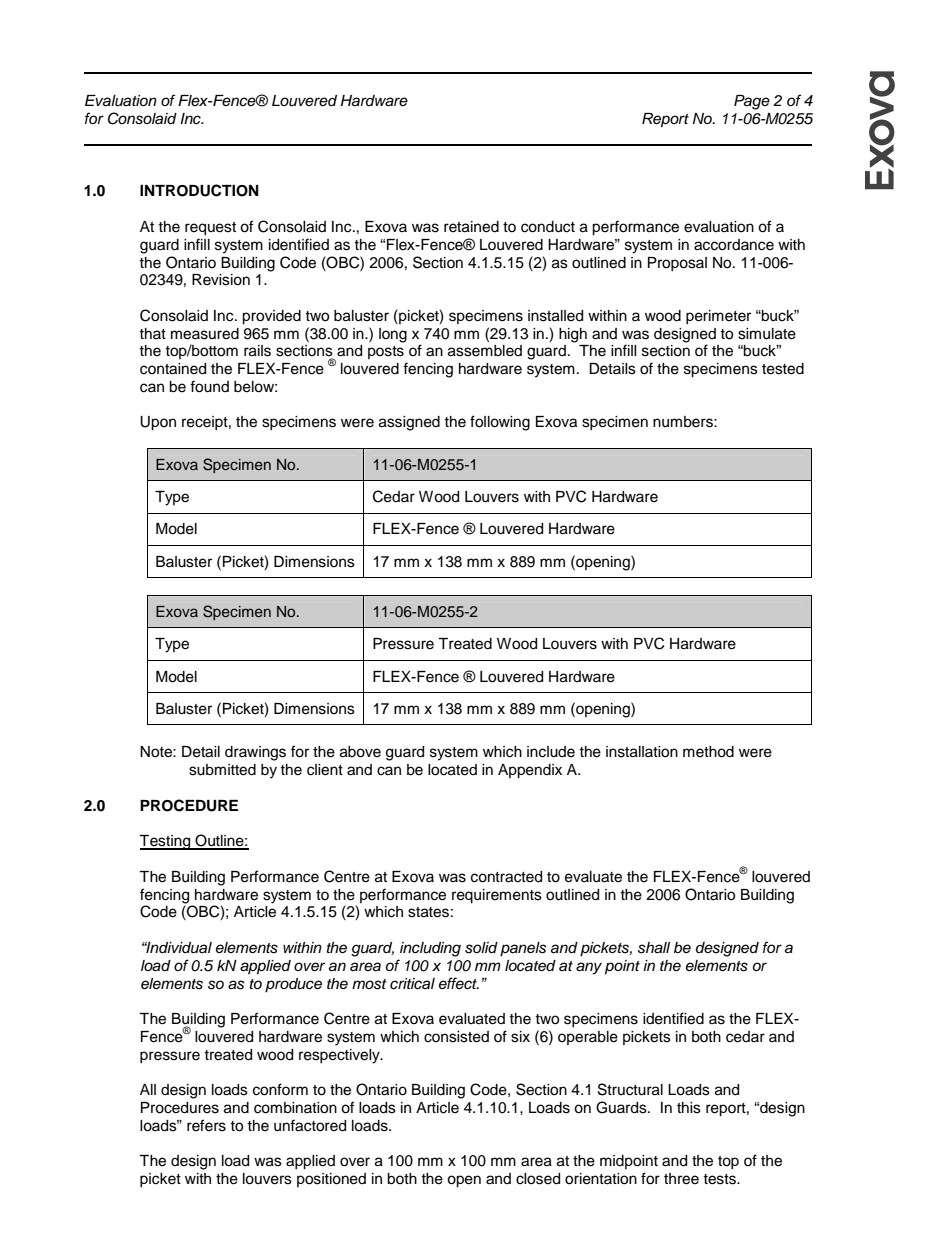  Describe the element at coordinates (485, 351) in the screenshot. I see `assembled` at that location.
